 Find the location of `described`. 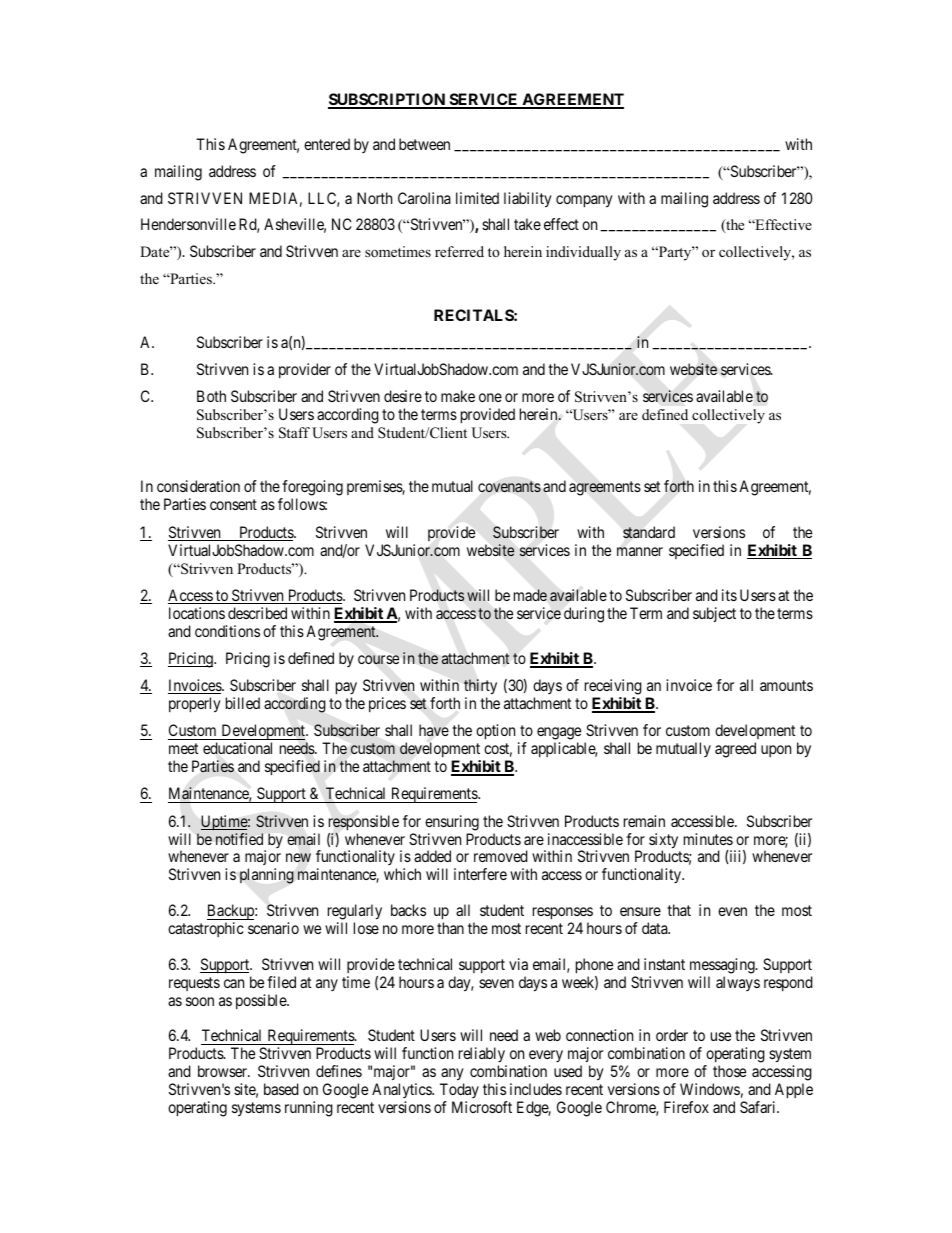

described is located at coordinates (257, 613).
